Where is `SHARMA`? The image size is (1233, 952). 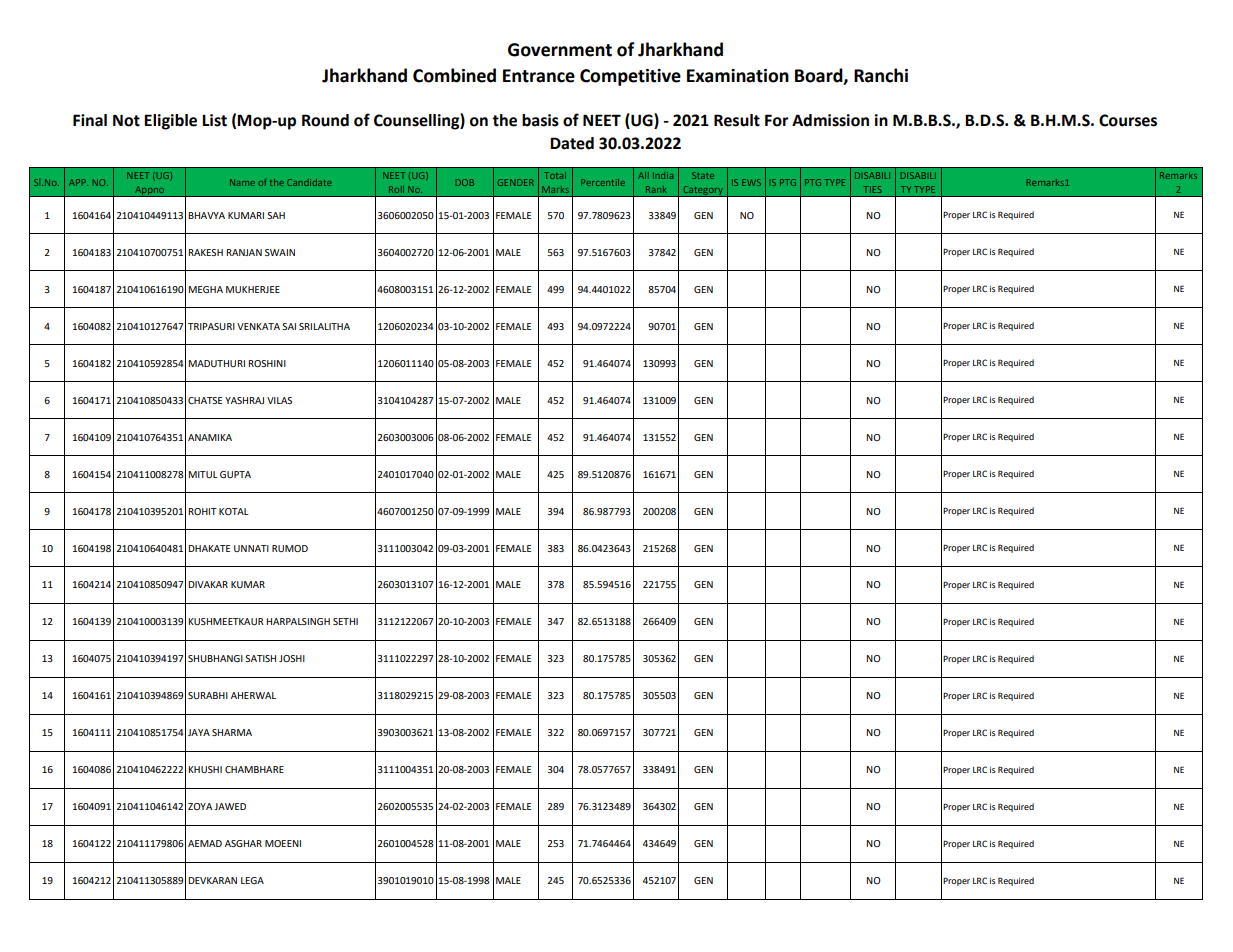 SHARMA is located at coordinates (232, 732).
